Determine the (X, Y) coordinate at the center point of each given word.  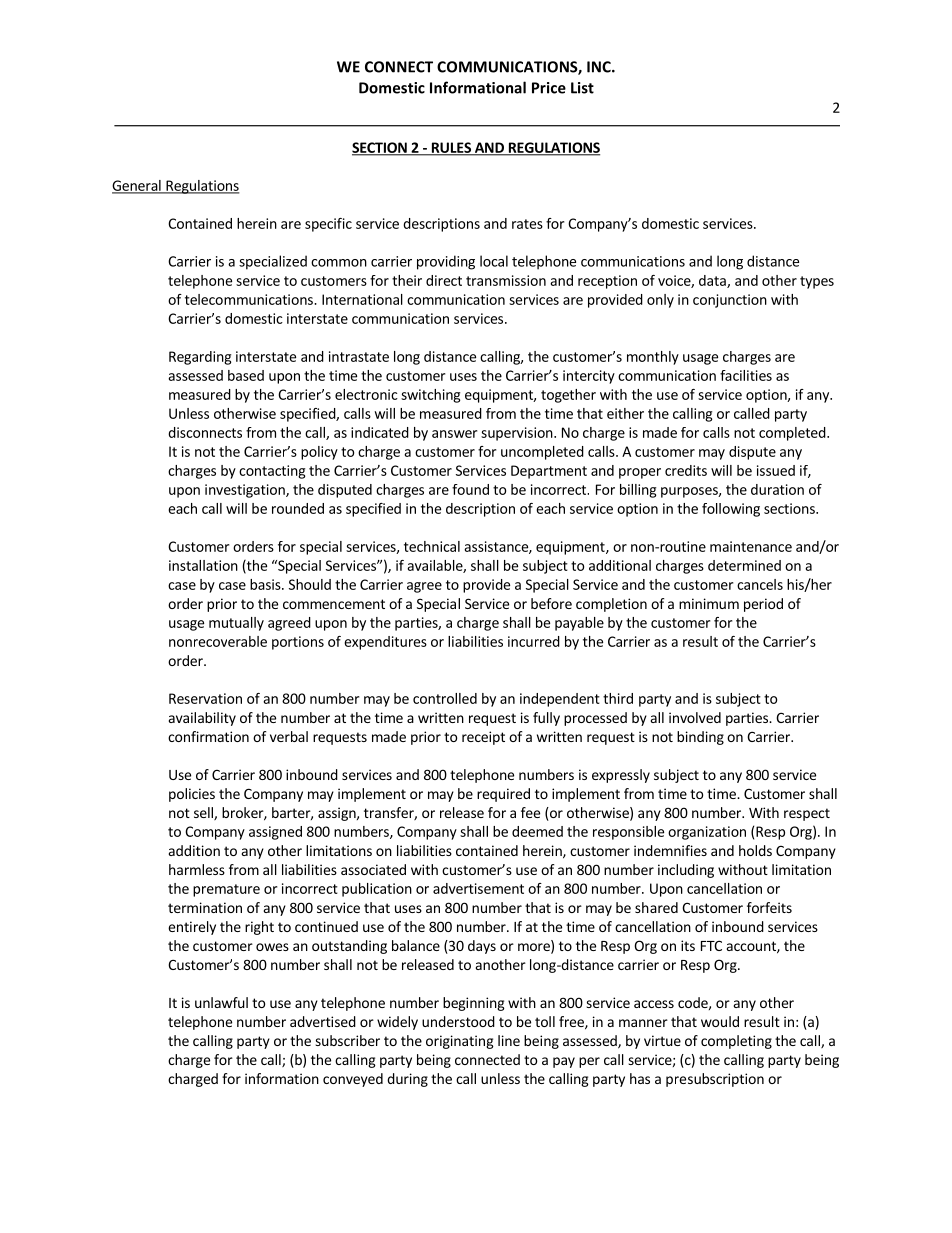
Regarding (200, 358)
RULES (451, 148)
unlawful (221, 1002)
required (503, 795)
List (582, 88)
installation (203, 565)
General (137, 186)
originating (460, 1042)
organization (707, 833)
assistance (497, 547)
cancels (760, 584)
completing (736, 1042)
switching (430, 396)
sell (204, 813)
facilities (746, 375)
